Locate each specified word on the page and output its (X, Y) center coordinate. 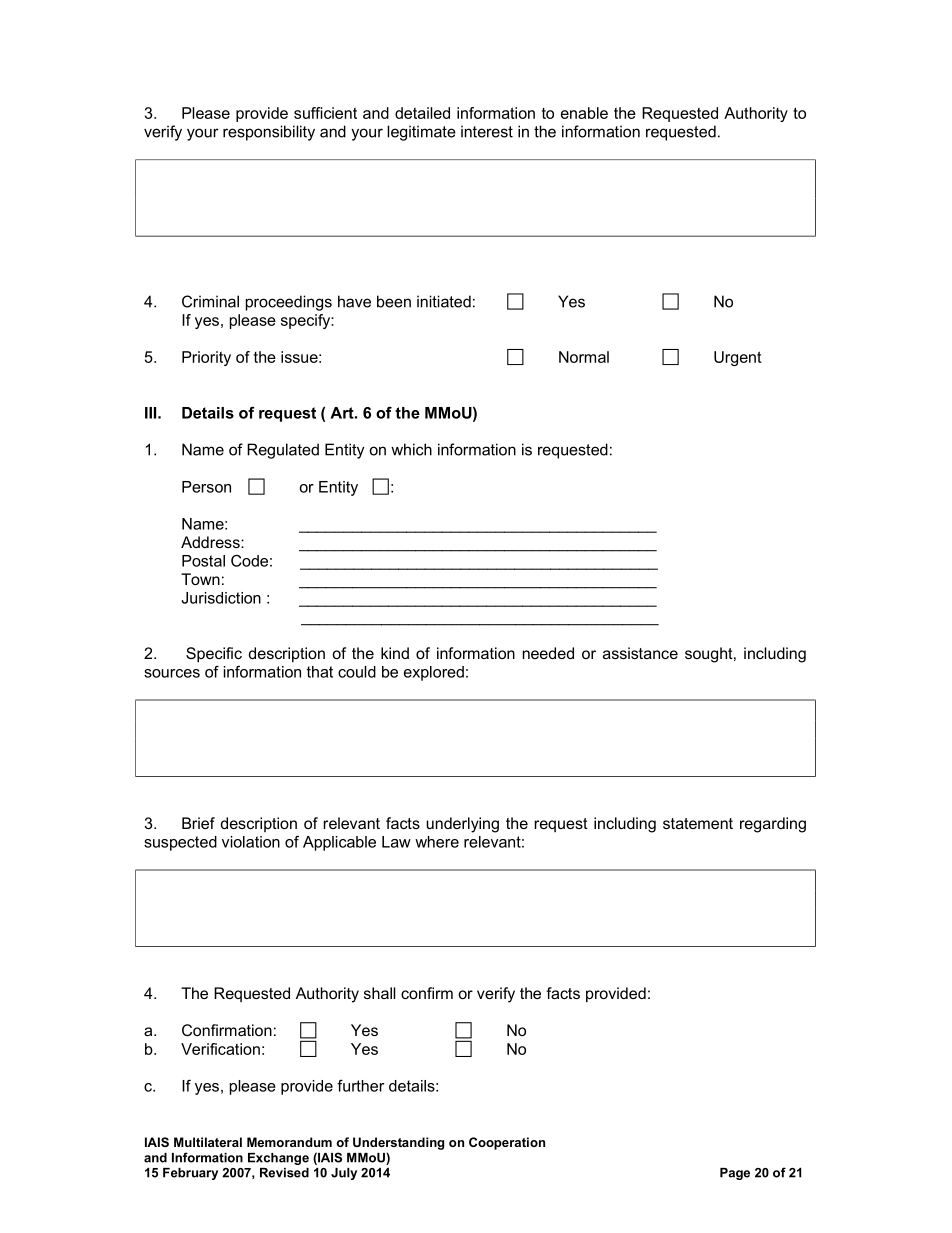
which (411, 449)
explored (434, 673)
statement (698, 823)
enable (584, 113)
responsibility (269, 133)
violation (251, 842)
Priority (206, 358)
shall (380, 993)
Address (211, 542)
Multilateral (208, 1142)
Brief (198, 823)
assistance (640, 653)
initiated (444, 301)
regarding (773, 825)
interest (487, 131)
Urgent (738, 358)
